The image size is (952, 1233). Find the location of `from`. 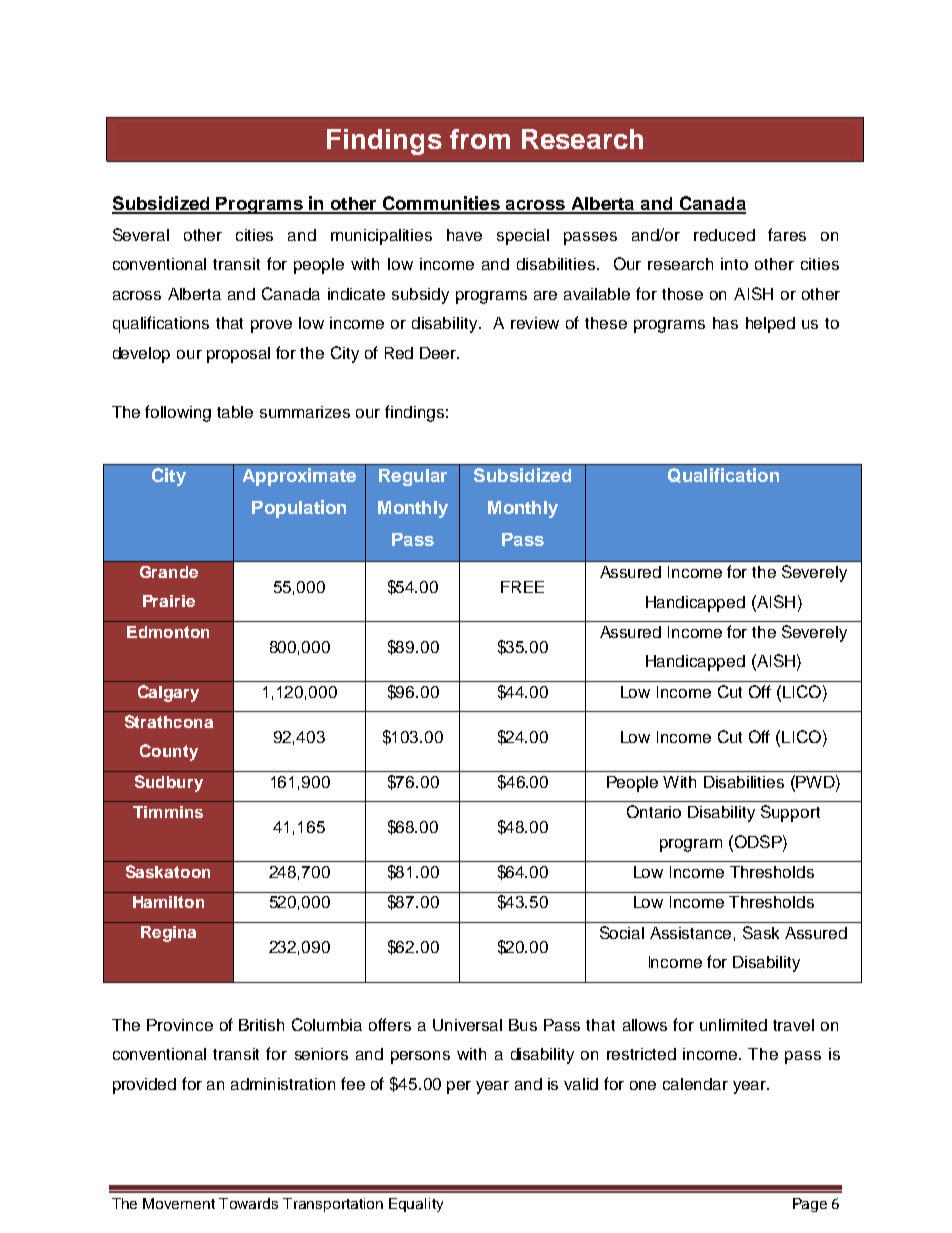

from is located at coordinates (480, 139).
